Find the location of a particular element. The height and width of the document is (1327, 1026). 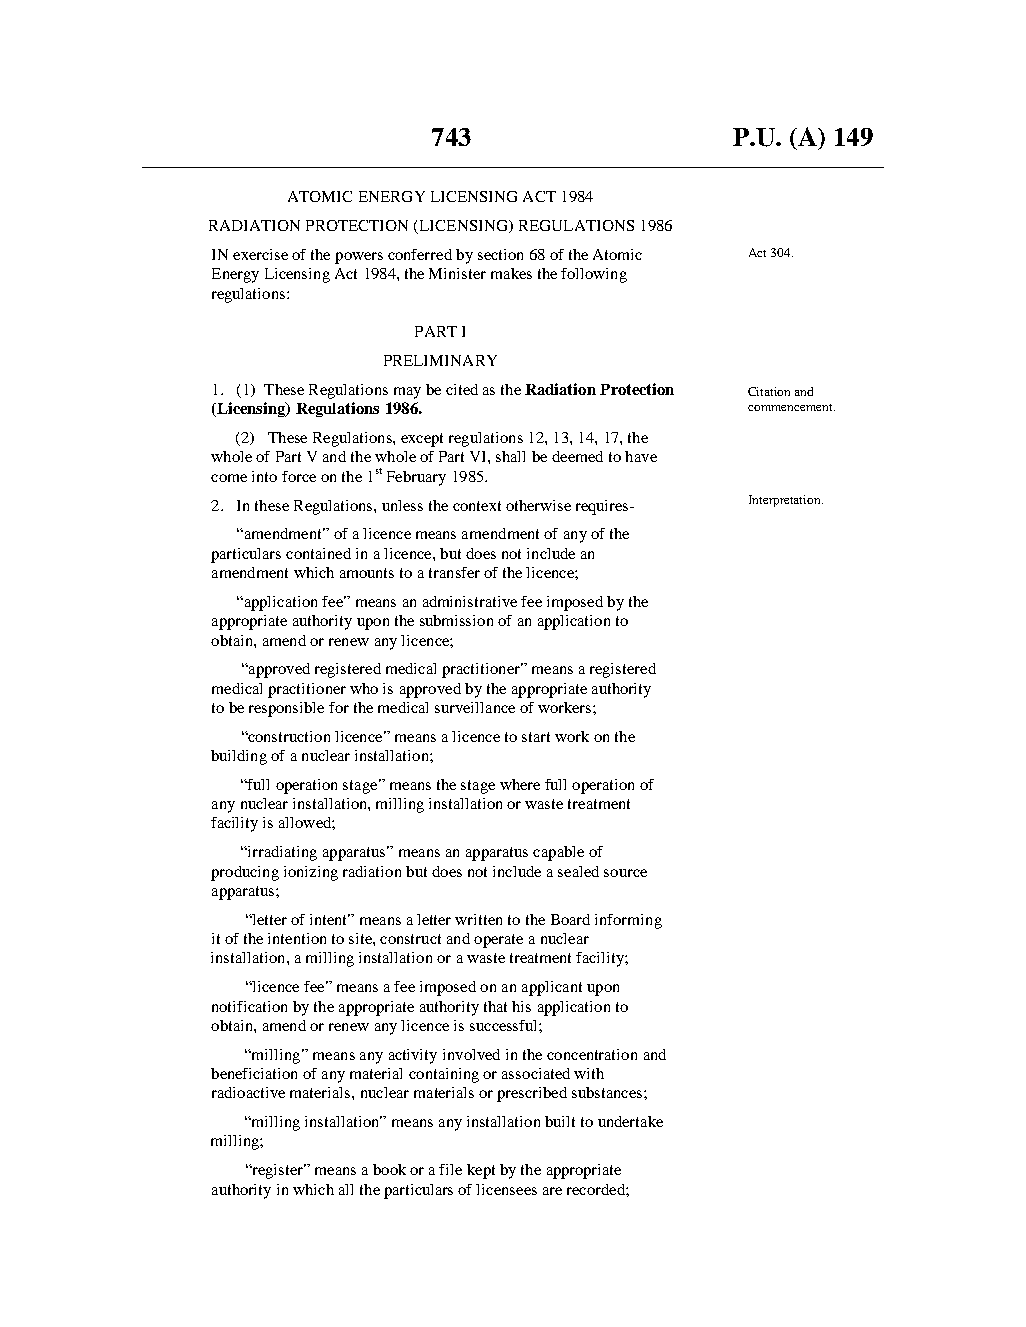

book is located at coordinates (389, 1169).
